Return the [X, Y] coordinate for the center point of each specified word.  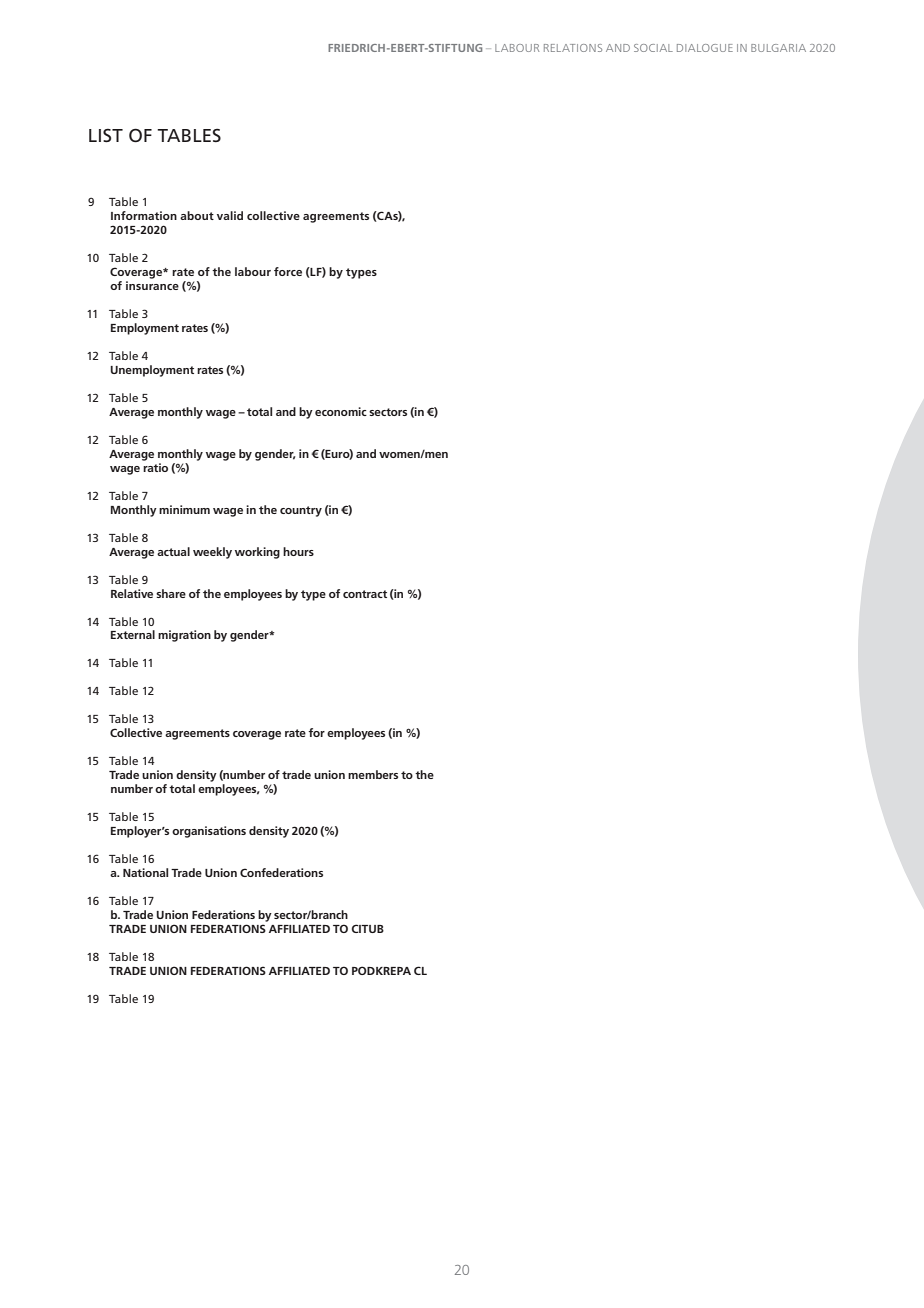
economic [341, 411]
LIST [106, 135]
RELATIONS [573, 48]
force [288, 271]
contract [365, 594]
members [373, 774]
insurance [152, 285]
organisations [209, 832]
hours [298, 551]
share [171, 593]
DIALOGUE [705, 48]
